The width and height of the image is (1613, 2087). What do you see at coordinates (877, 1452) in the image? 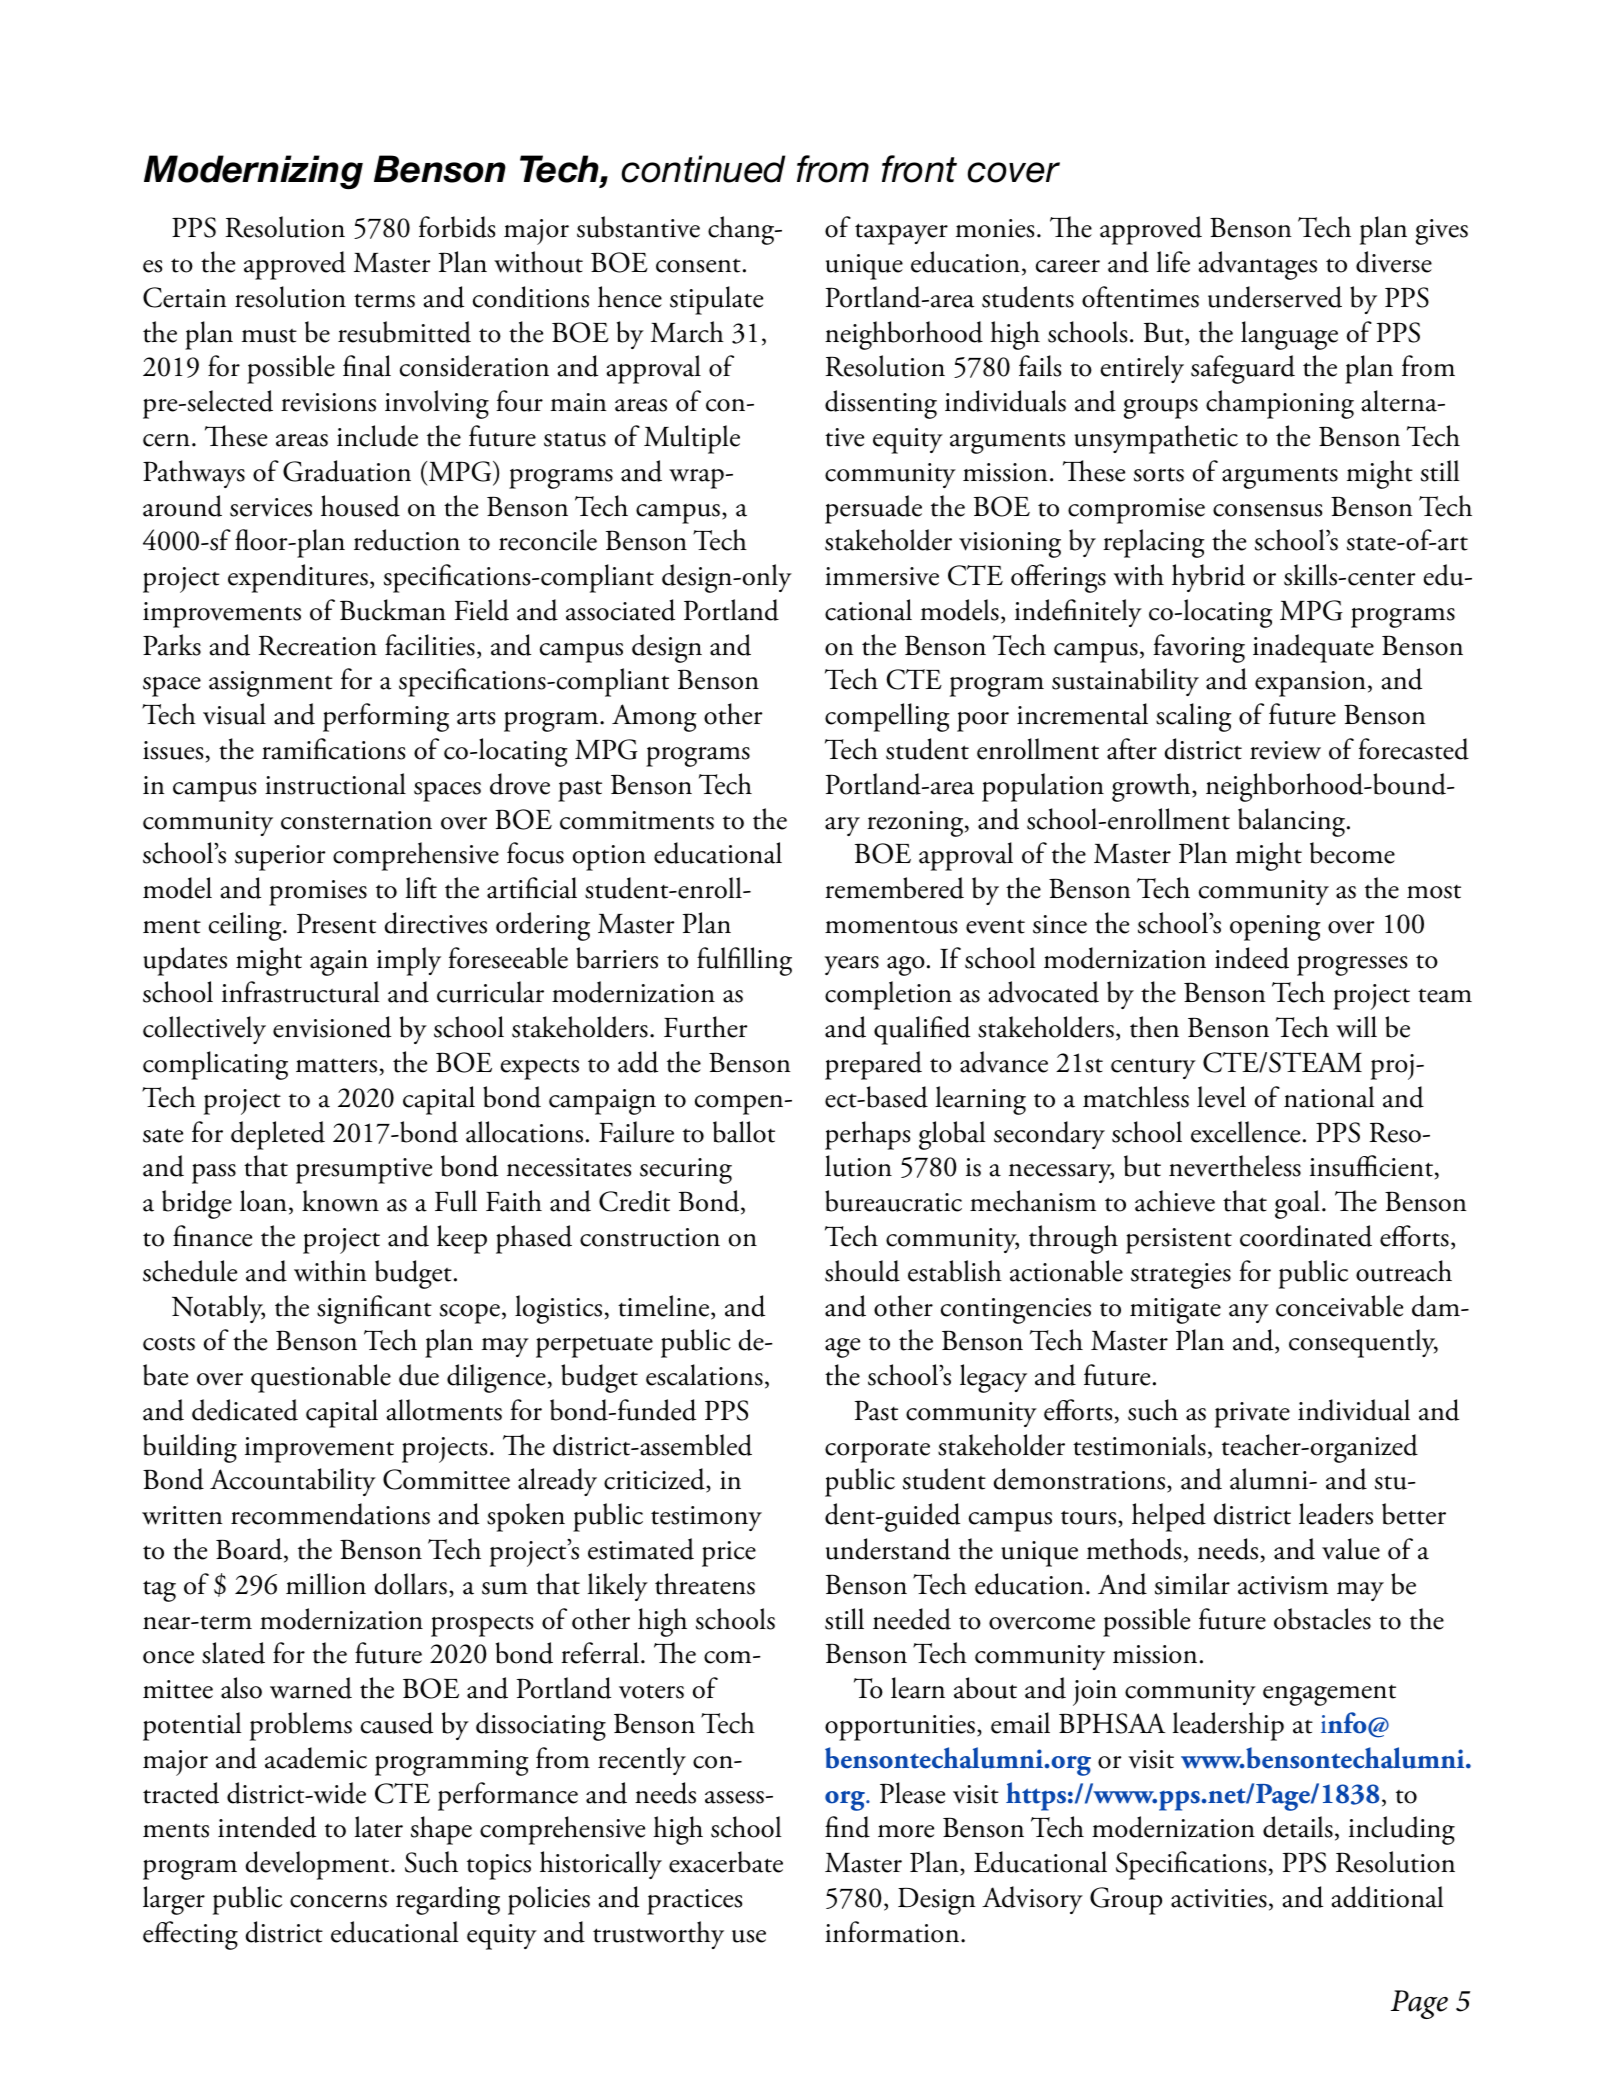
I see `corporate` at bounding box center [877, 1452].
